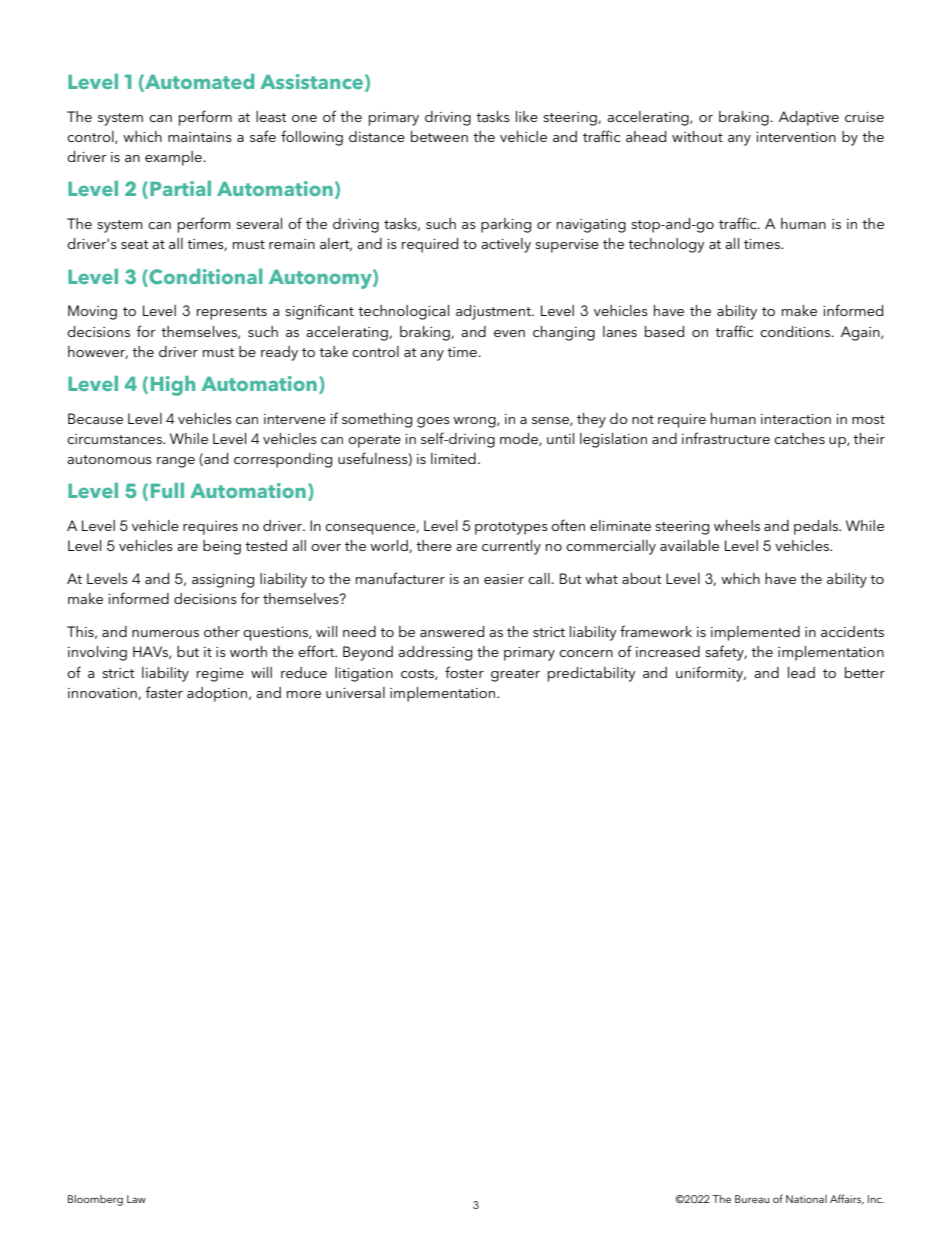  Describe the element at coordinates (527, 116) in the image. I see `like` at that location.
